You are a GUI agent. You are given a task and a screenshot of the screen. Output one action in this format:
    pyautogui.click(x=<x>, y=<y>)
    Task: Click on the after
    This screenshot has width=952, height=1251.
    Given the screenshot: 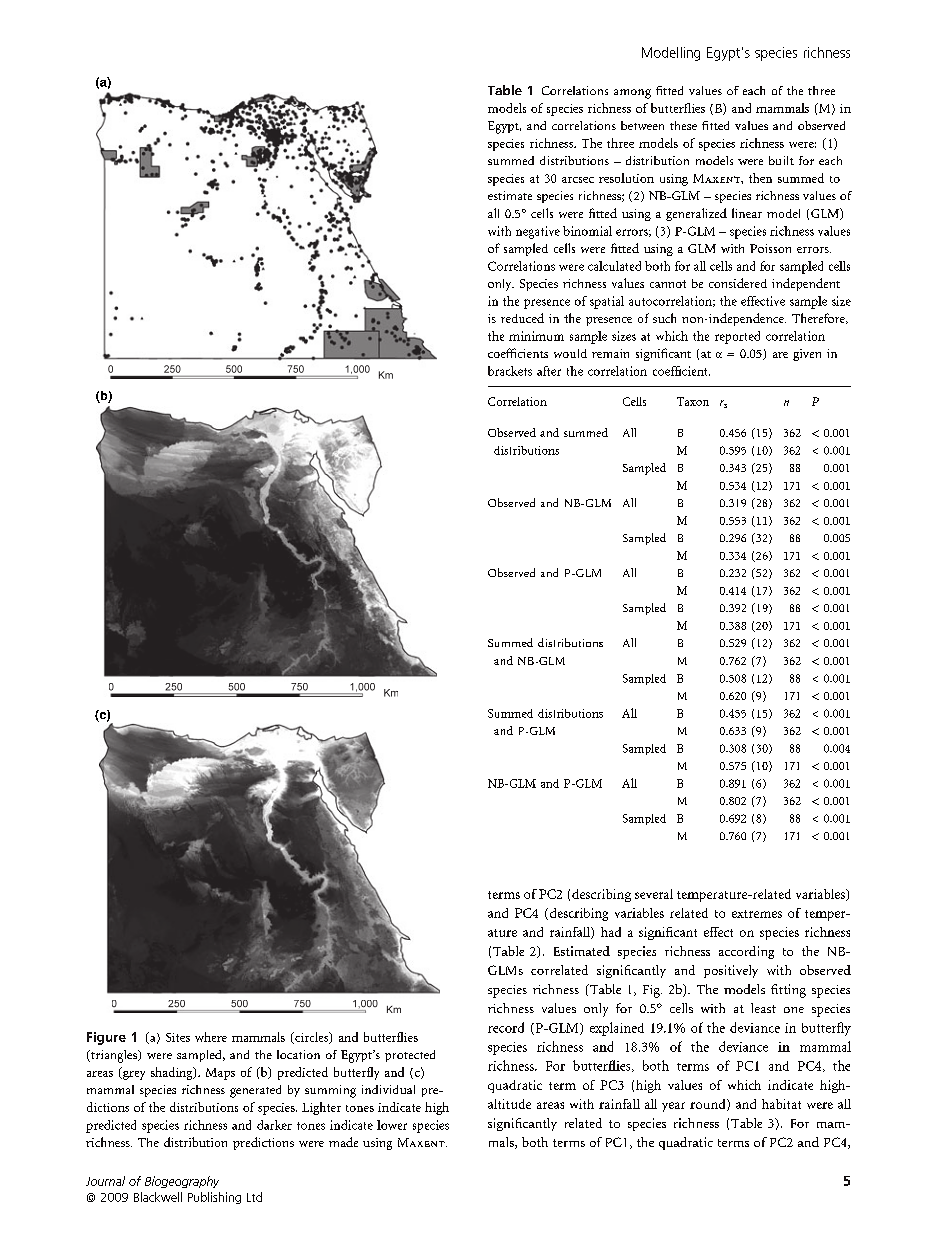 What is the action you would take?
    pyautogui.click(x=549, y=371)
